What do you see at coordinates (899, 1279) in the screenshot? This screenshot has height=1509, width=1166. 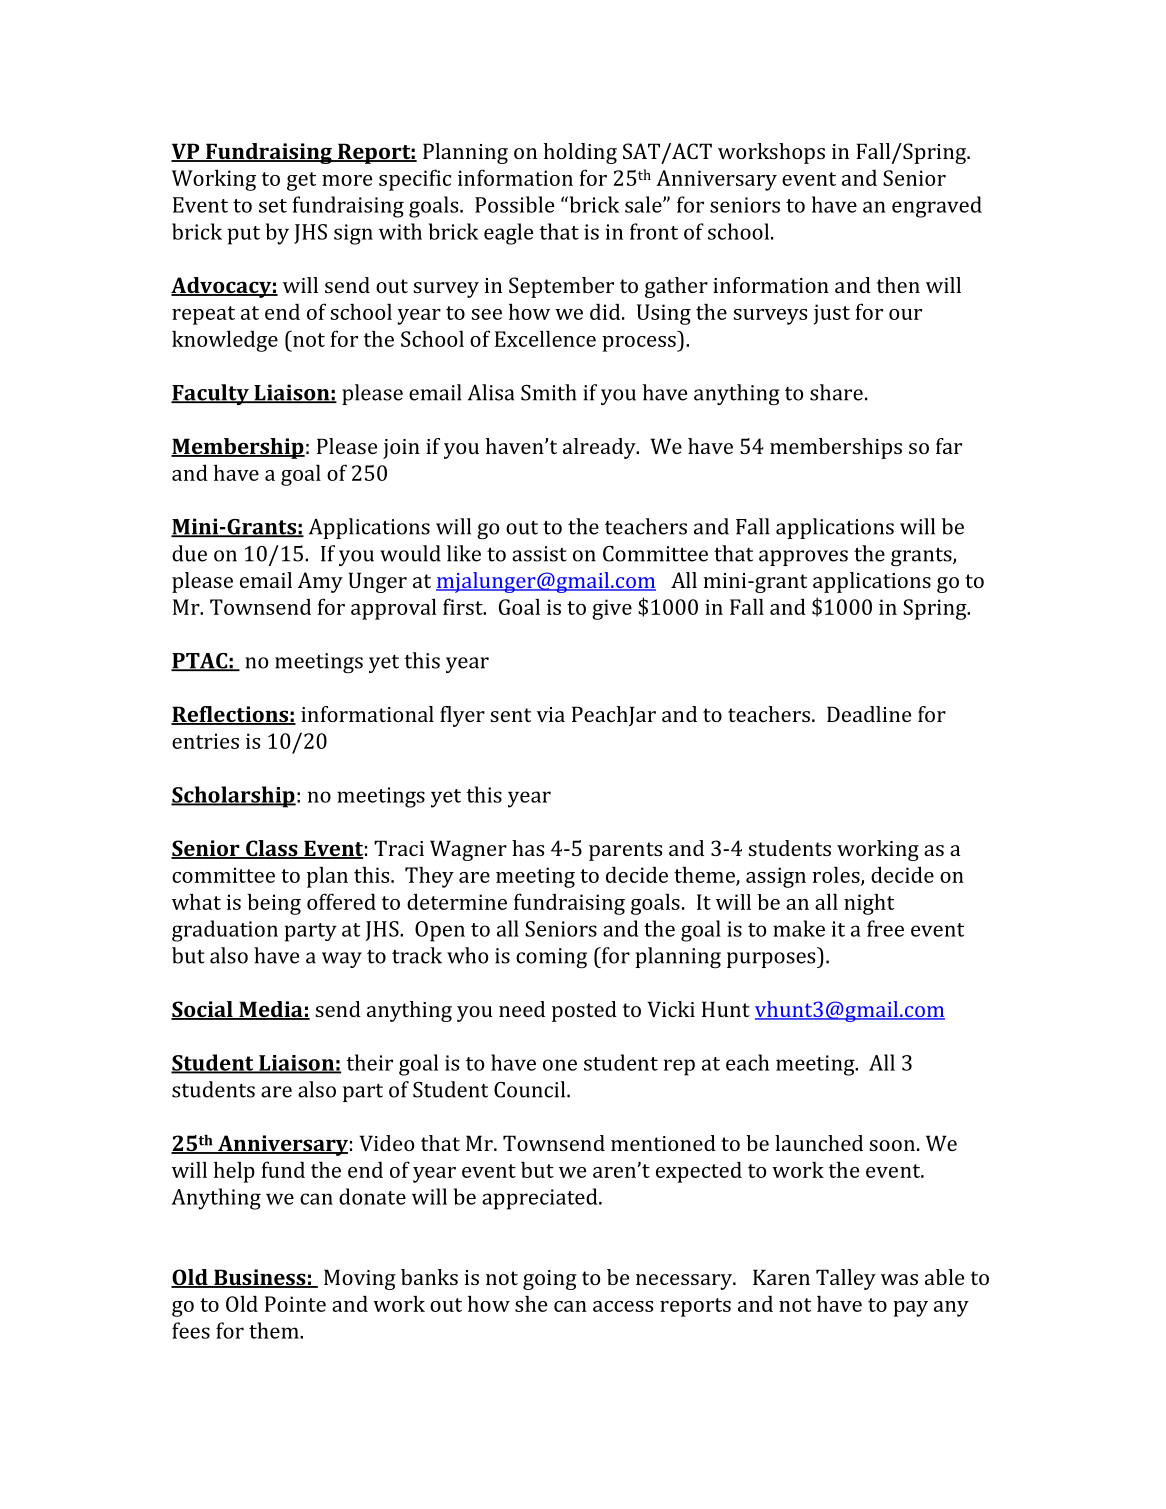 I see `was` at bounding box center [899, 1279].
